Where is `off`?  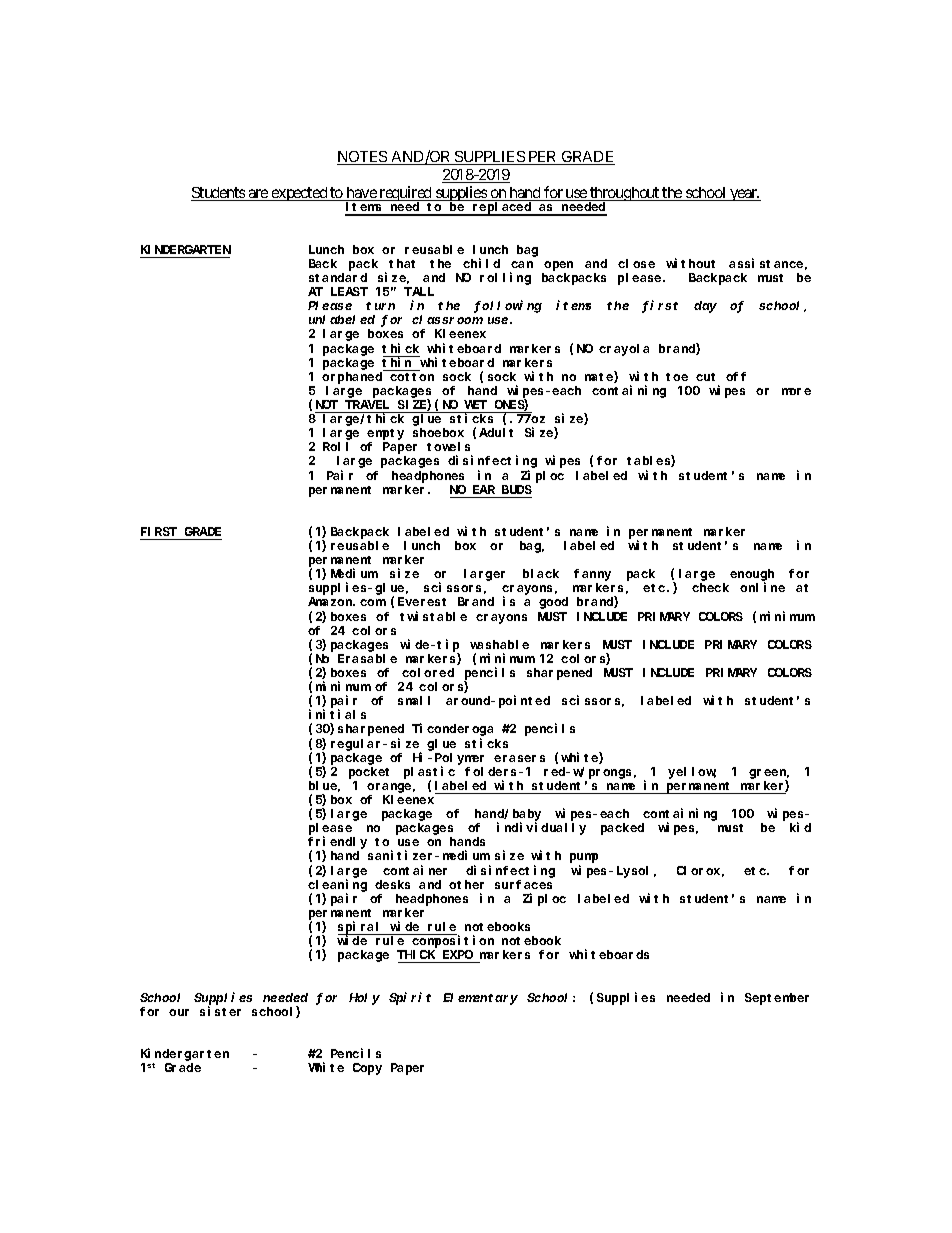
off is located at coordinates (736, 376).
